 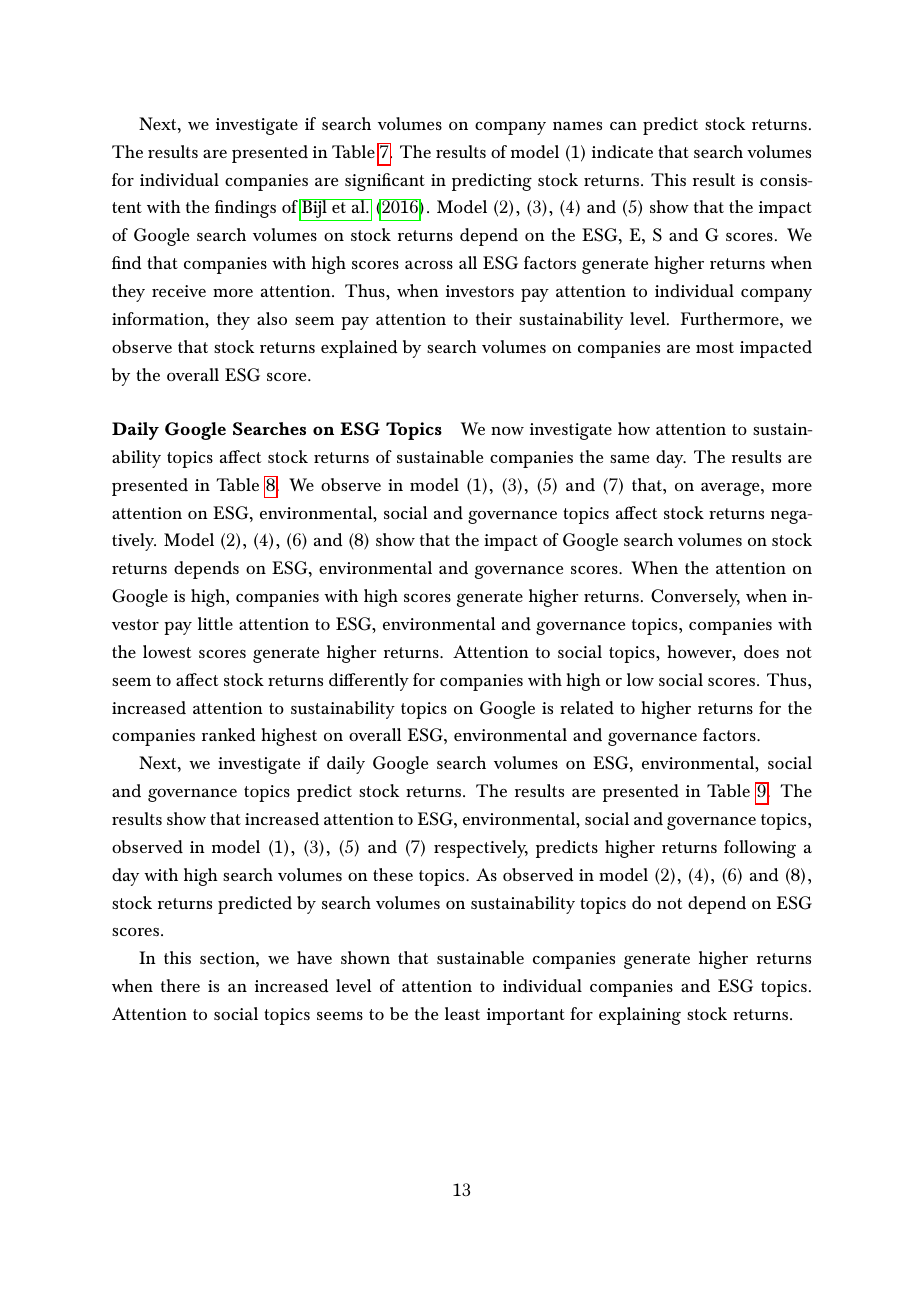 What do you see at coordinates (640, 1016) in the page?
I see `explaining` at bounding box center [640, 1016].
